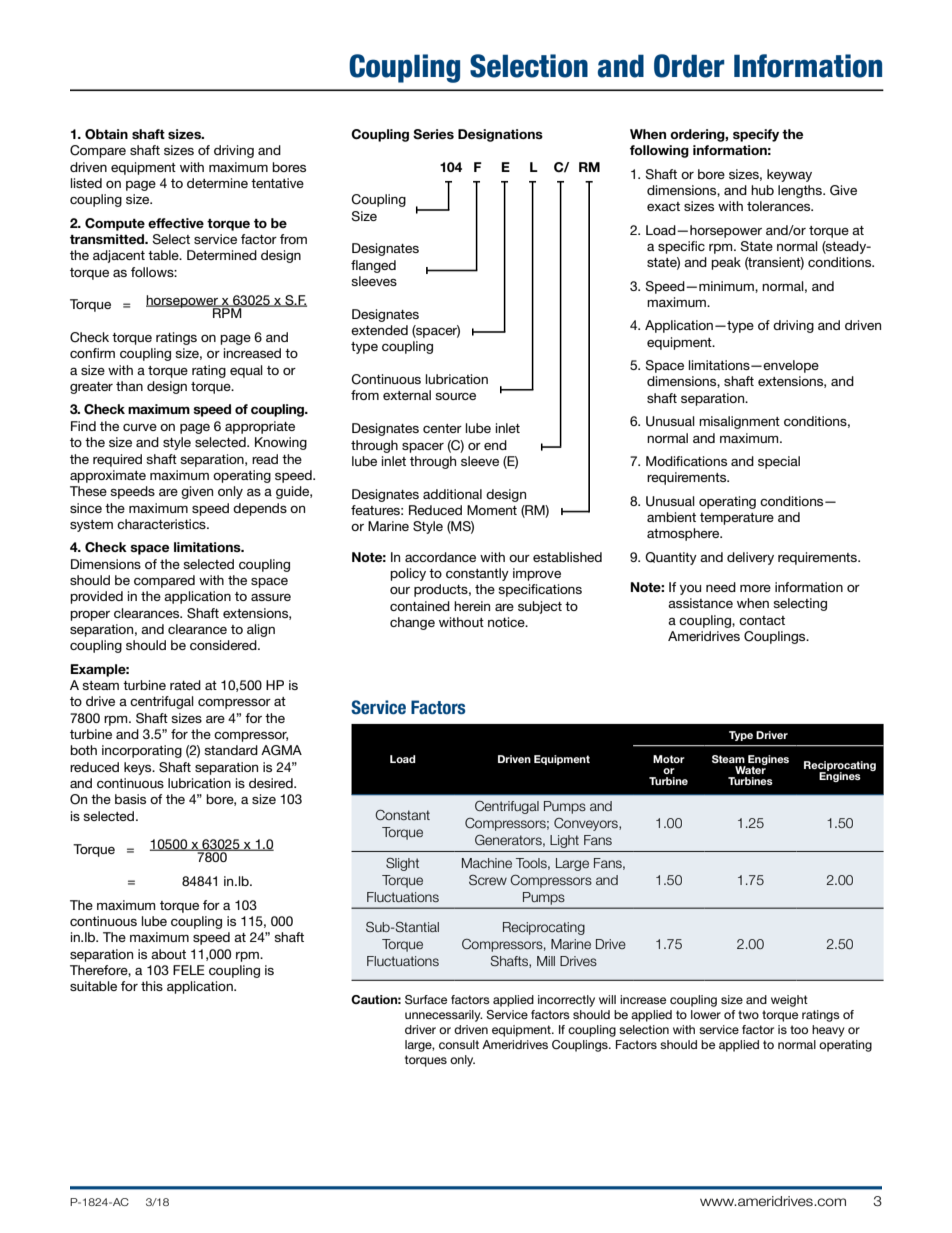  I want to click on source, so click(455, 396).
